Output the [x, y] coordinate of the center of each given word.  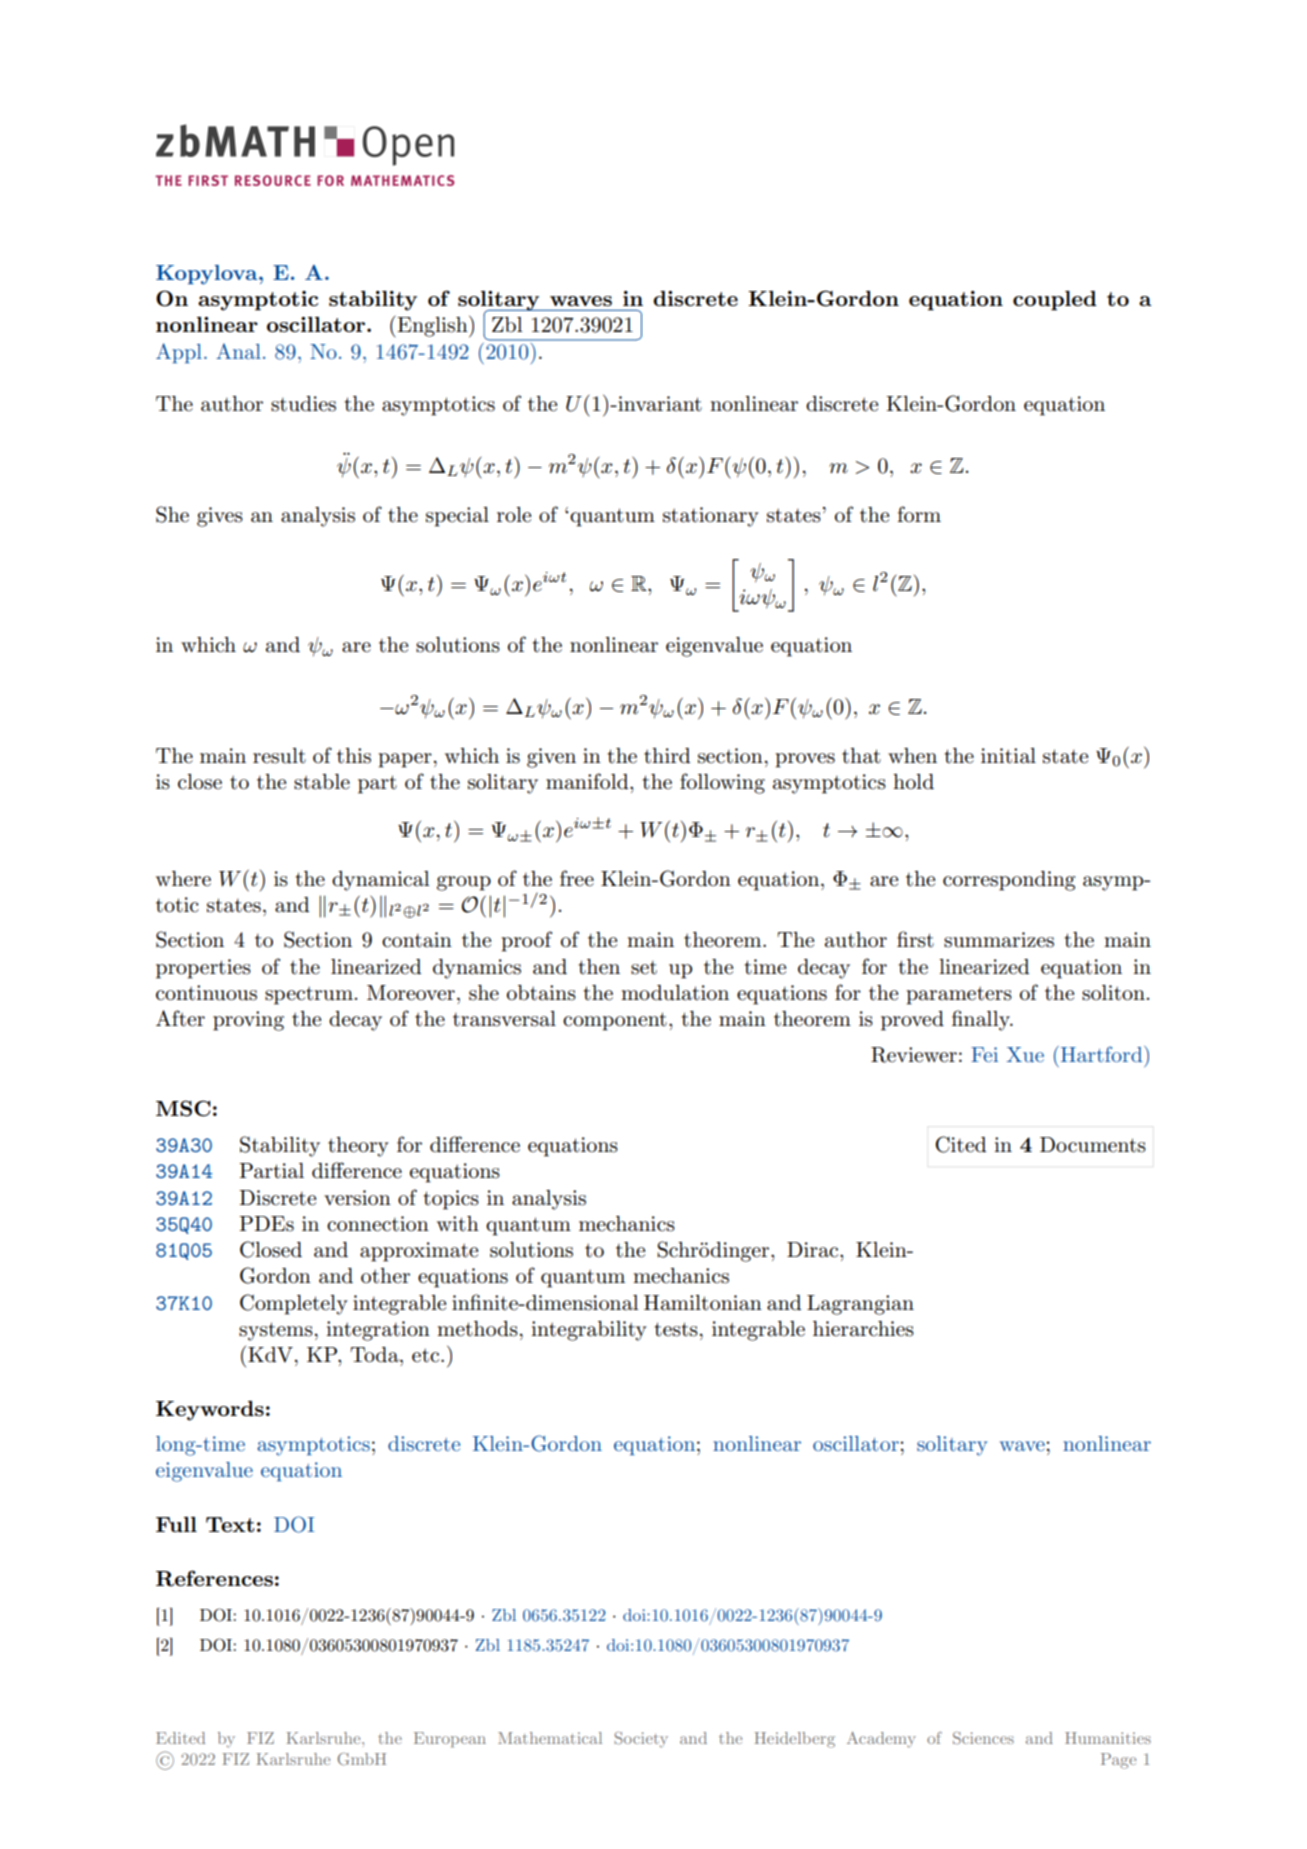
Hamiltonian [703, 1303]
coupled [1055, 301]
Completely [294, 1304]
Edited [180, 1738]
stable [322, 782]
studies [303, 404]
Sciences [983, 1738]
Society [641, 1740]
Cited [961, 1144]
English [432, 327]
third [667, 756]
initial [1008, 756]
